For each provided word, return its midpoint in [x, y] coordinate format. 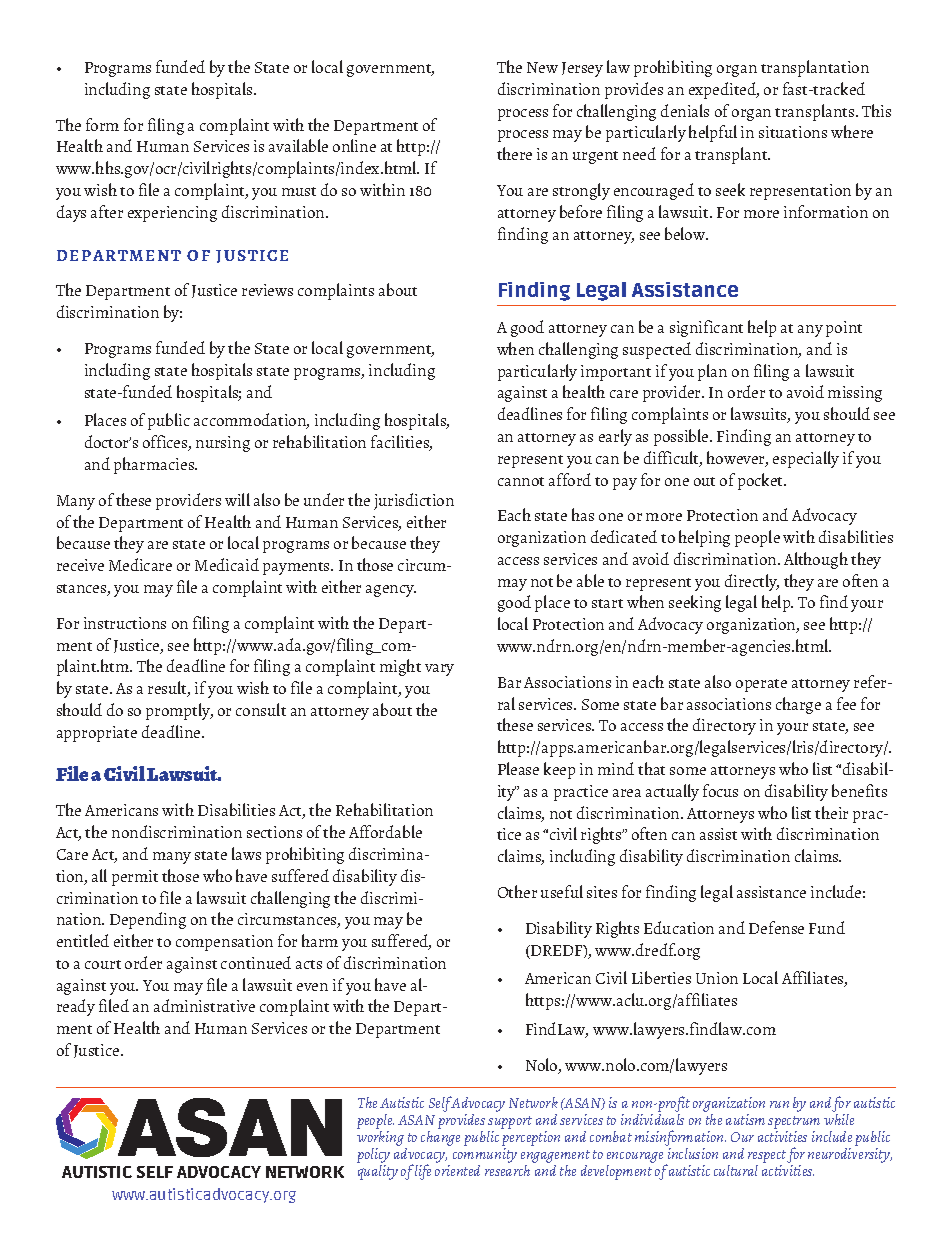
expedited [724, 90]
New [542, 67]
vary [439, 670]
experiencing [172, 214]
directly [752, 582]
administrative [204, 1005]
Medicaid [227, 564]
